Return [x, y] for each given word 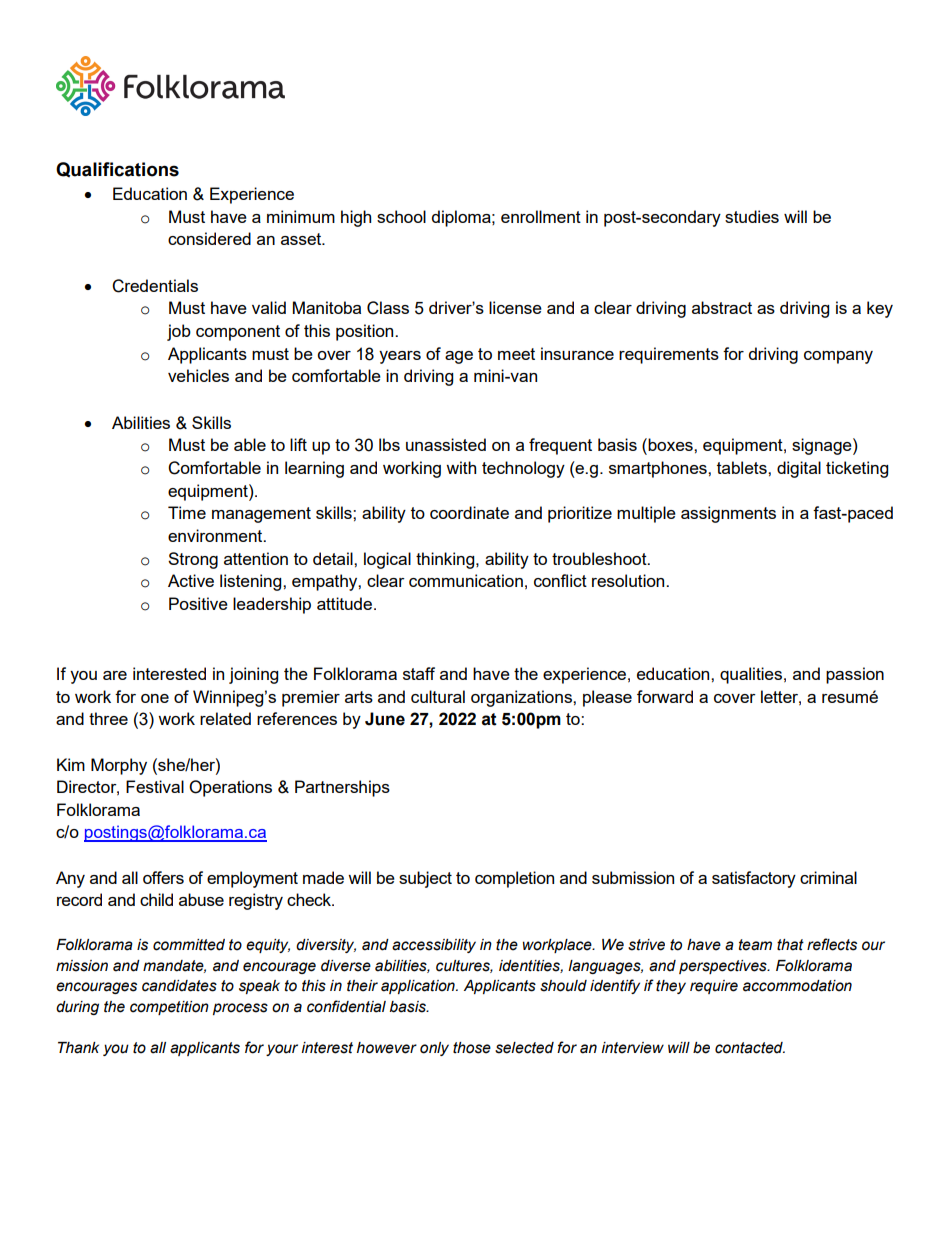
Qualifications [117, 169]
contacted [750, 1048]
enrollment [541, 216]
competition [169, 1008]
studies [752, 216]
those [472, 1048]
